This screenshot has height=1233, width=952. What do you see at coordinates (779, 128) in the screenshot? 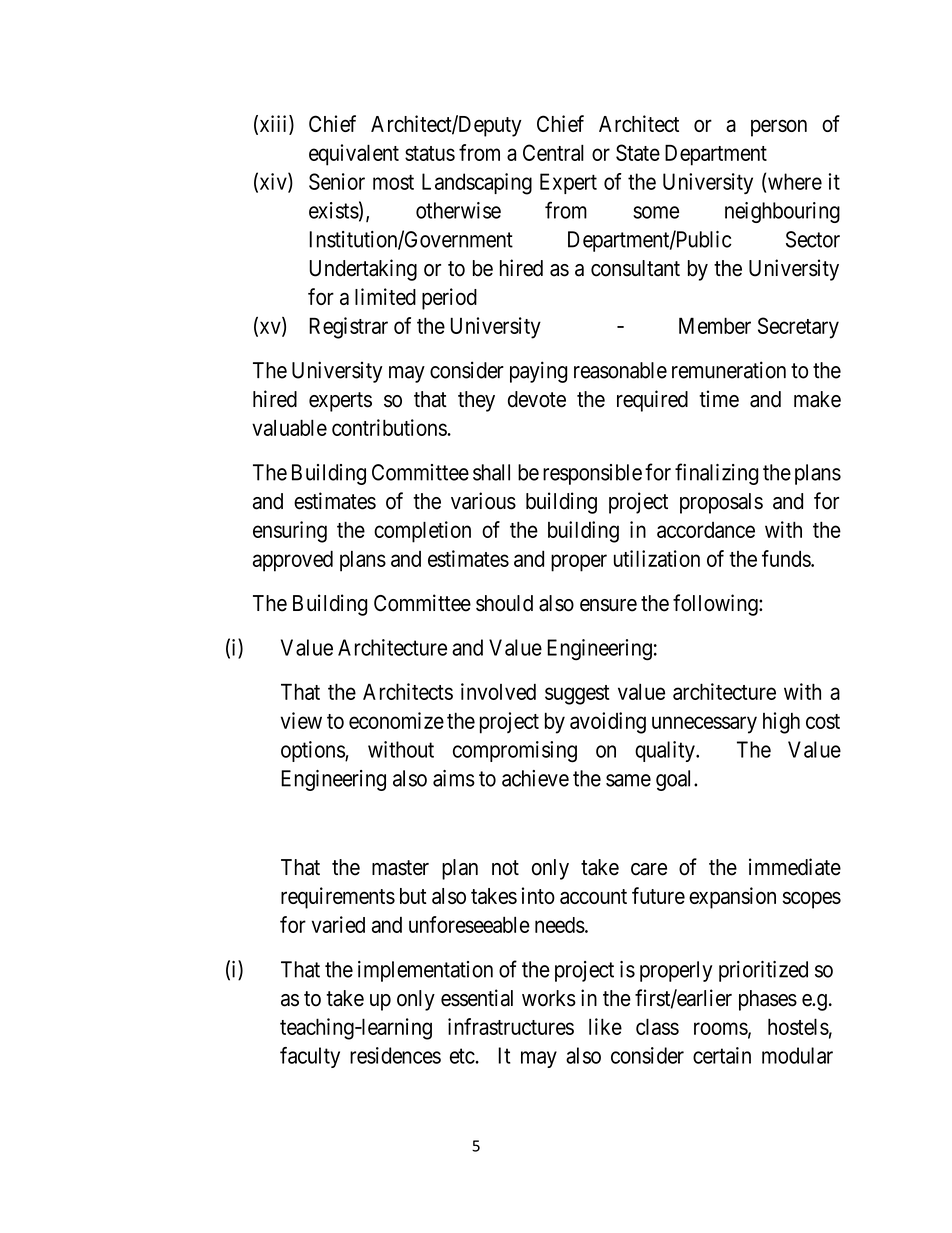
I see `person` at bounding box center [779, 128].
